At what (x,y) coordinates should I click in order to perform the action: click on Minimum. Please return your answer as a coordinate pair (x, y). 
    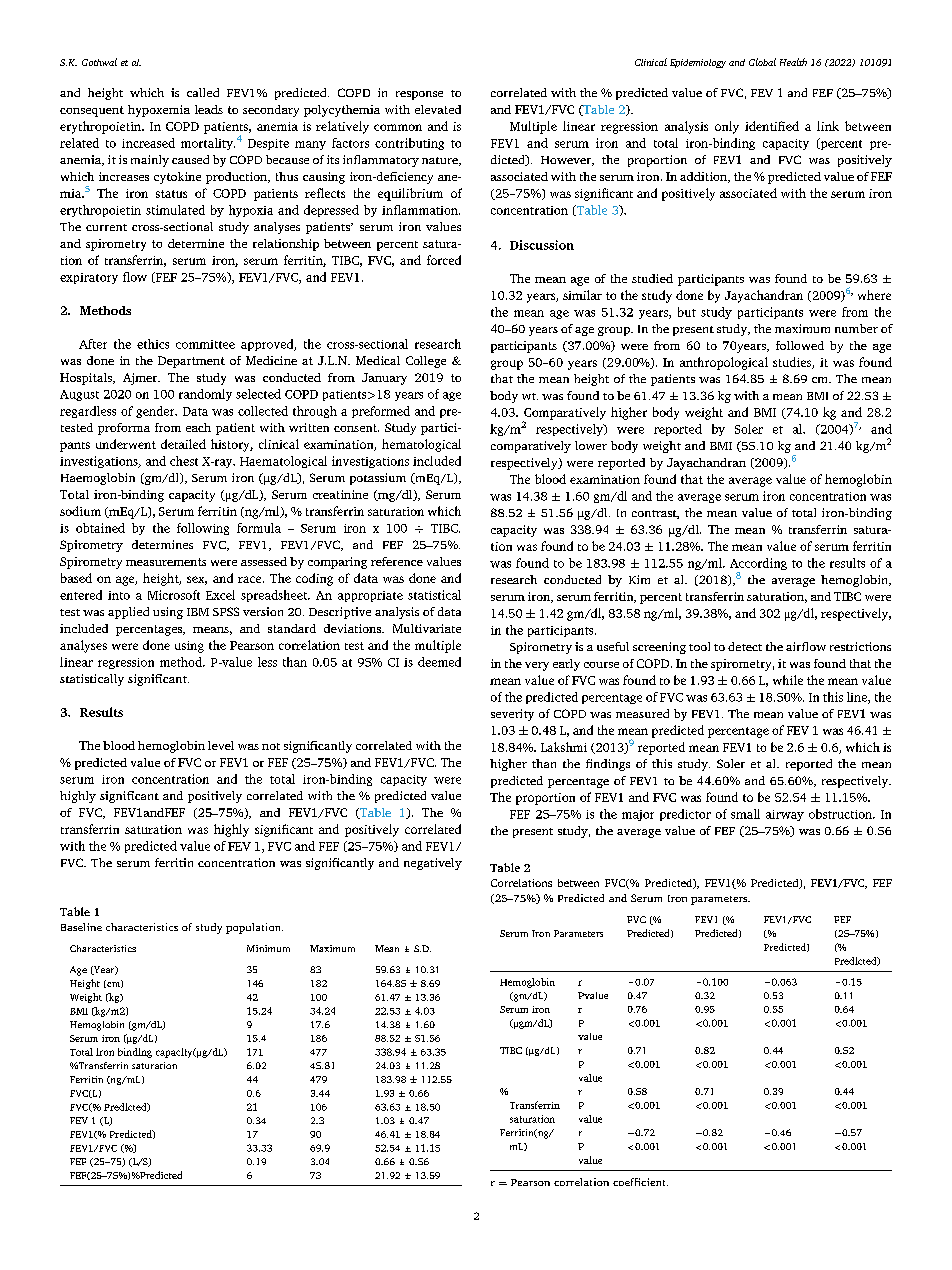
    Looking at the image, I should click on (268, 948).
